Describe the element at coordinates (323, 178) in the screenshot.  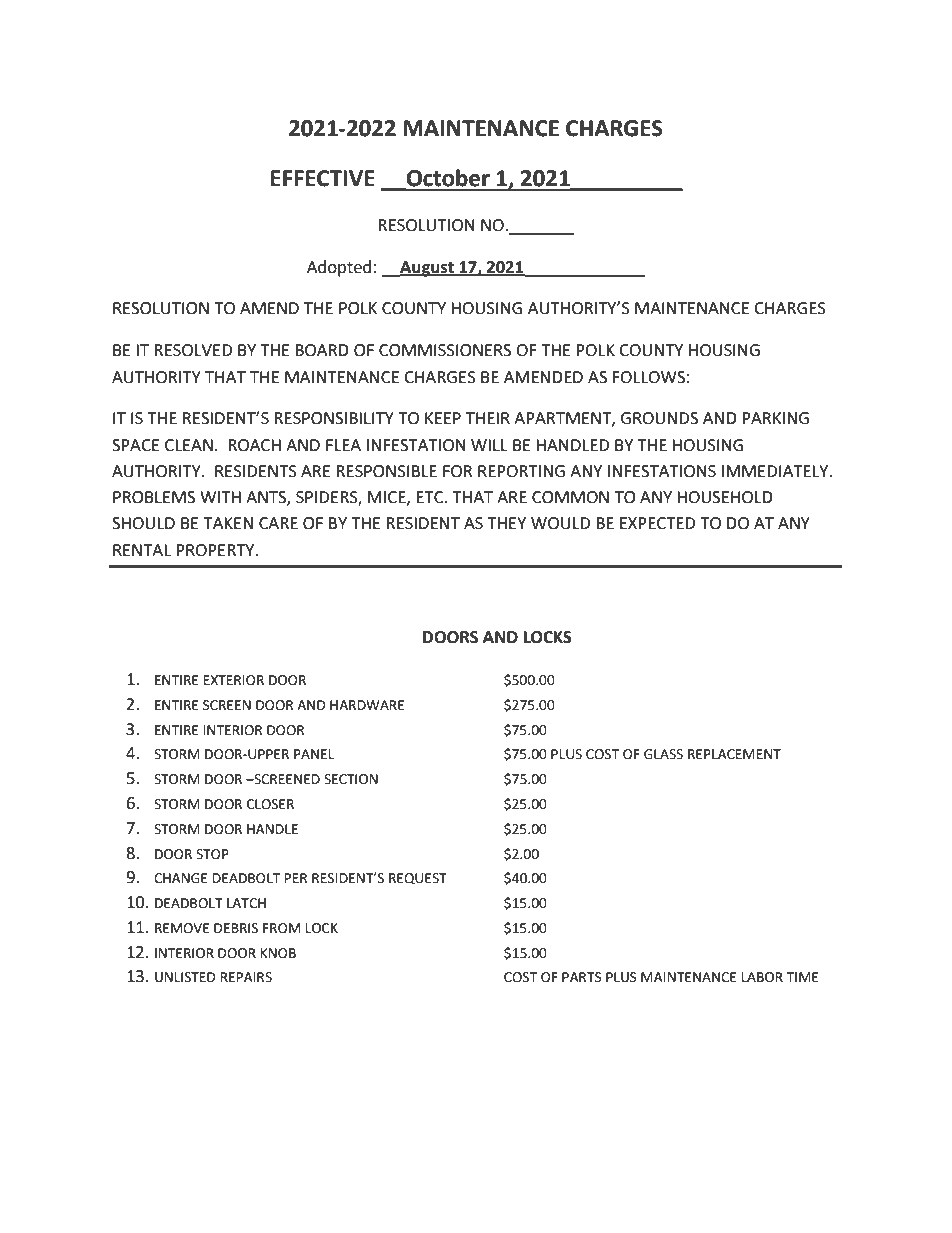
I see `EFFECTIVE` at that location.
